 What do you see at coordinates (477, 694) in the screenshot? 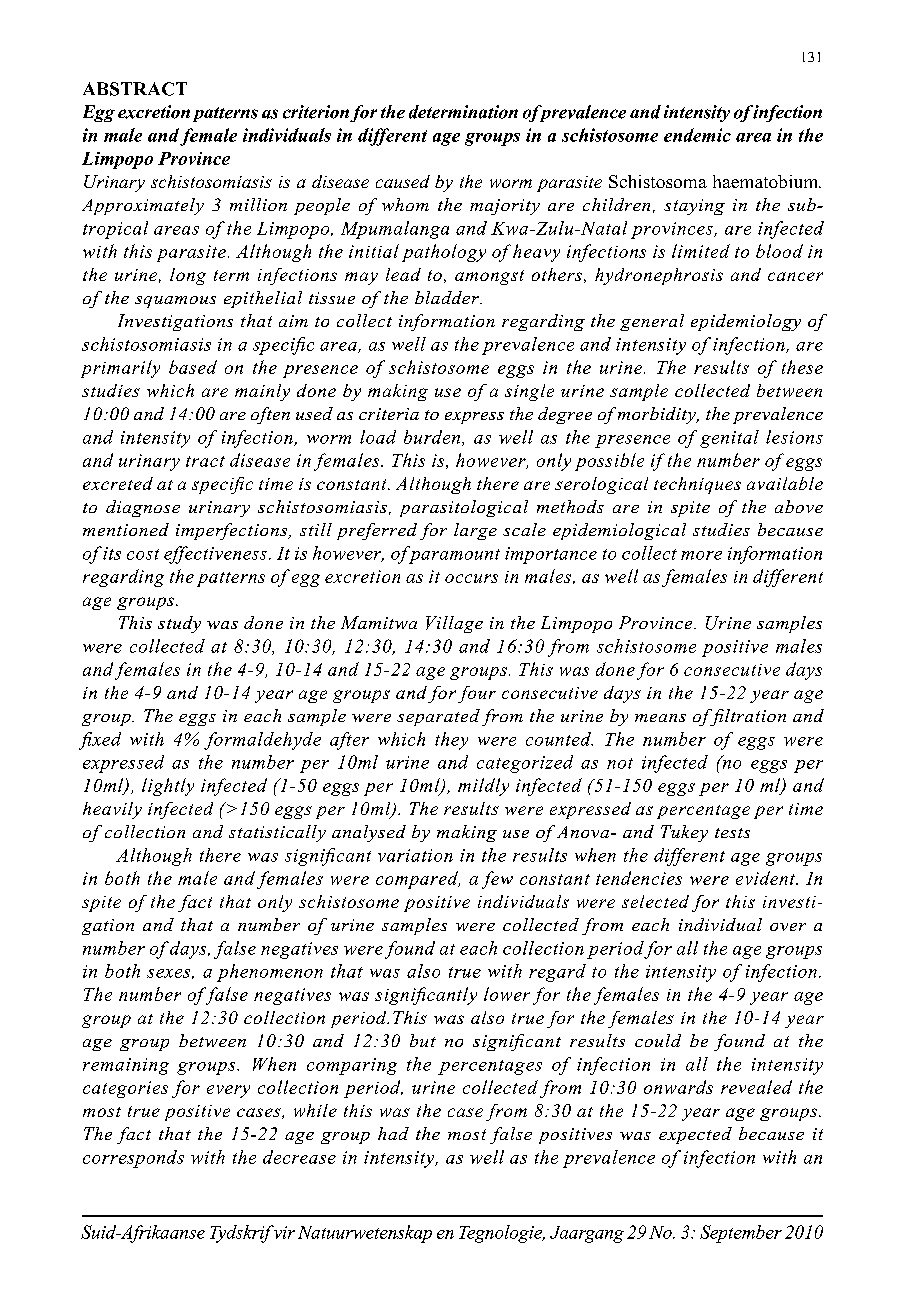
I see `four` at bounding box center [477, 694].
